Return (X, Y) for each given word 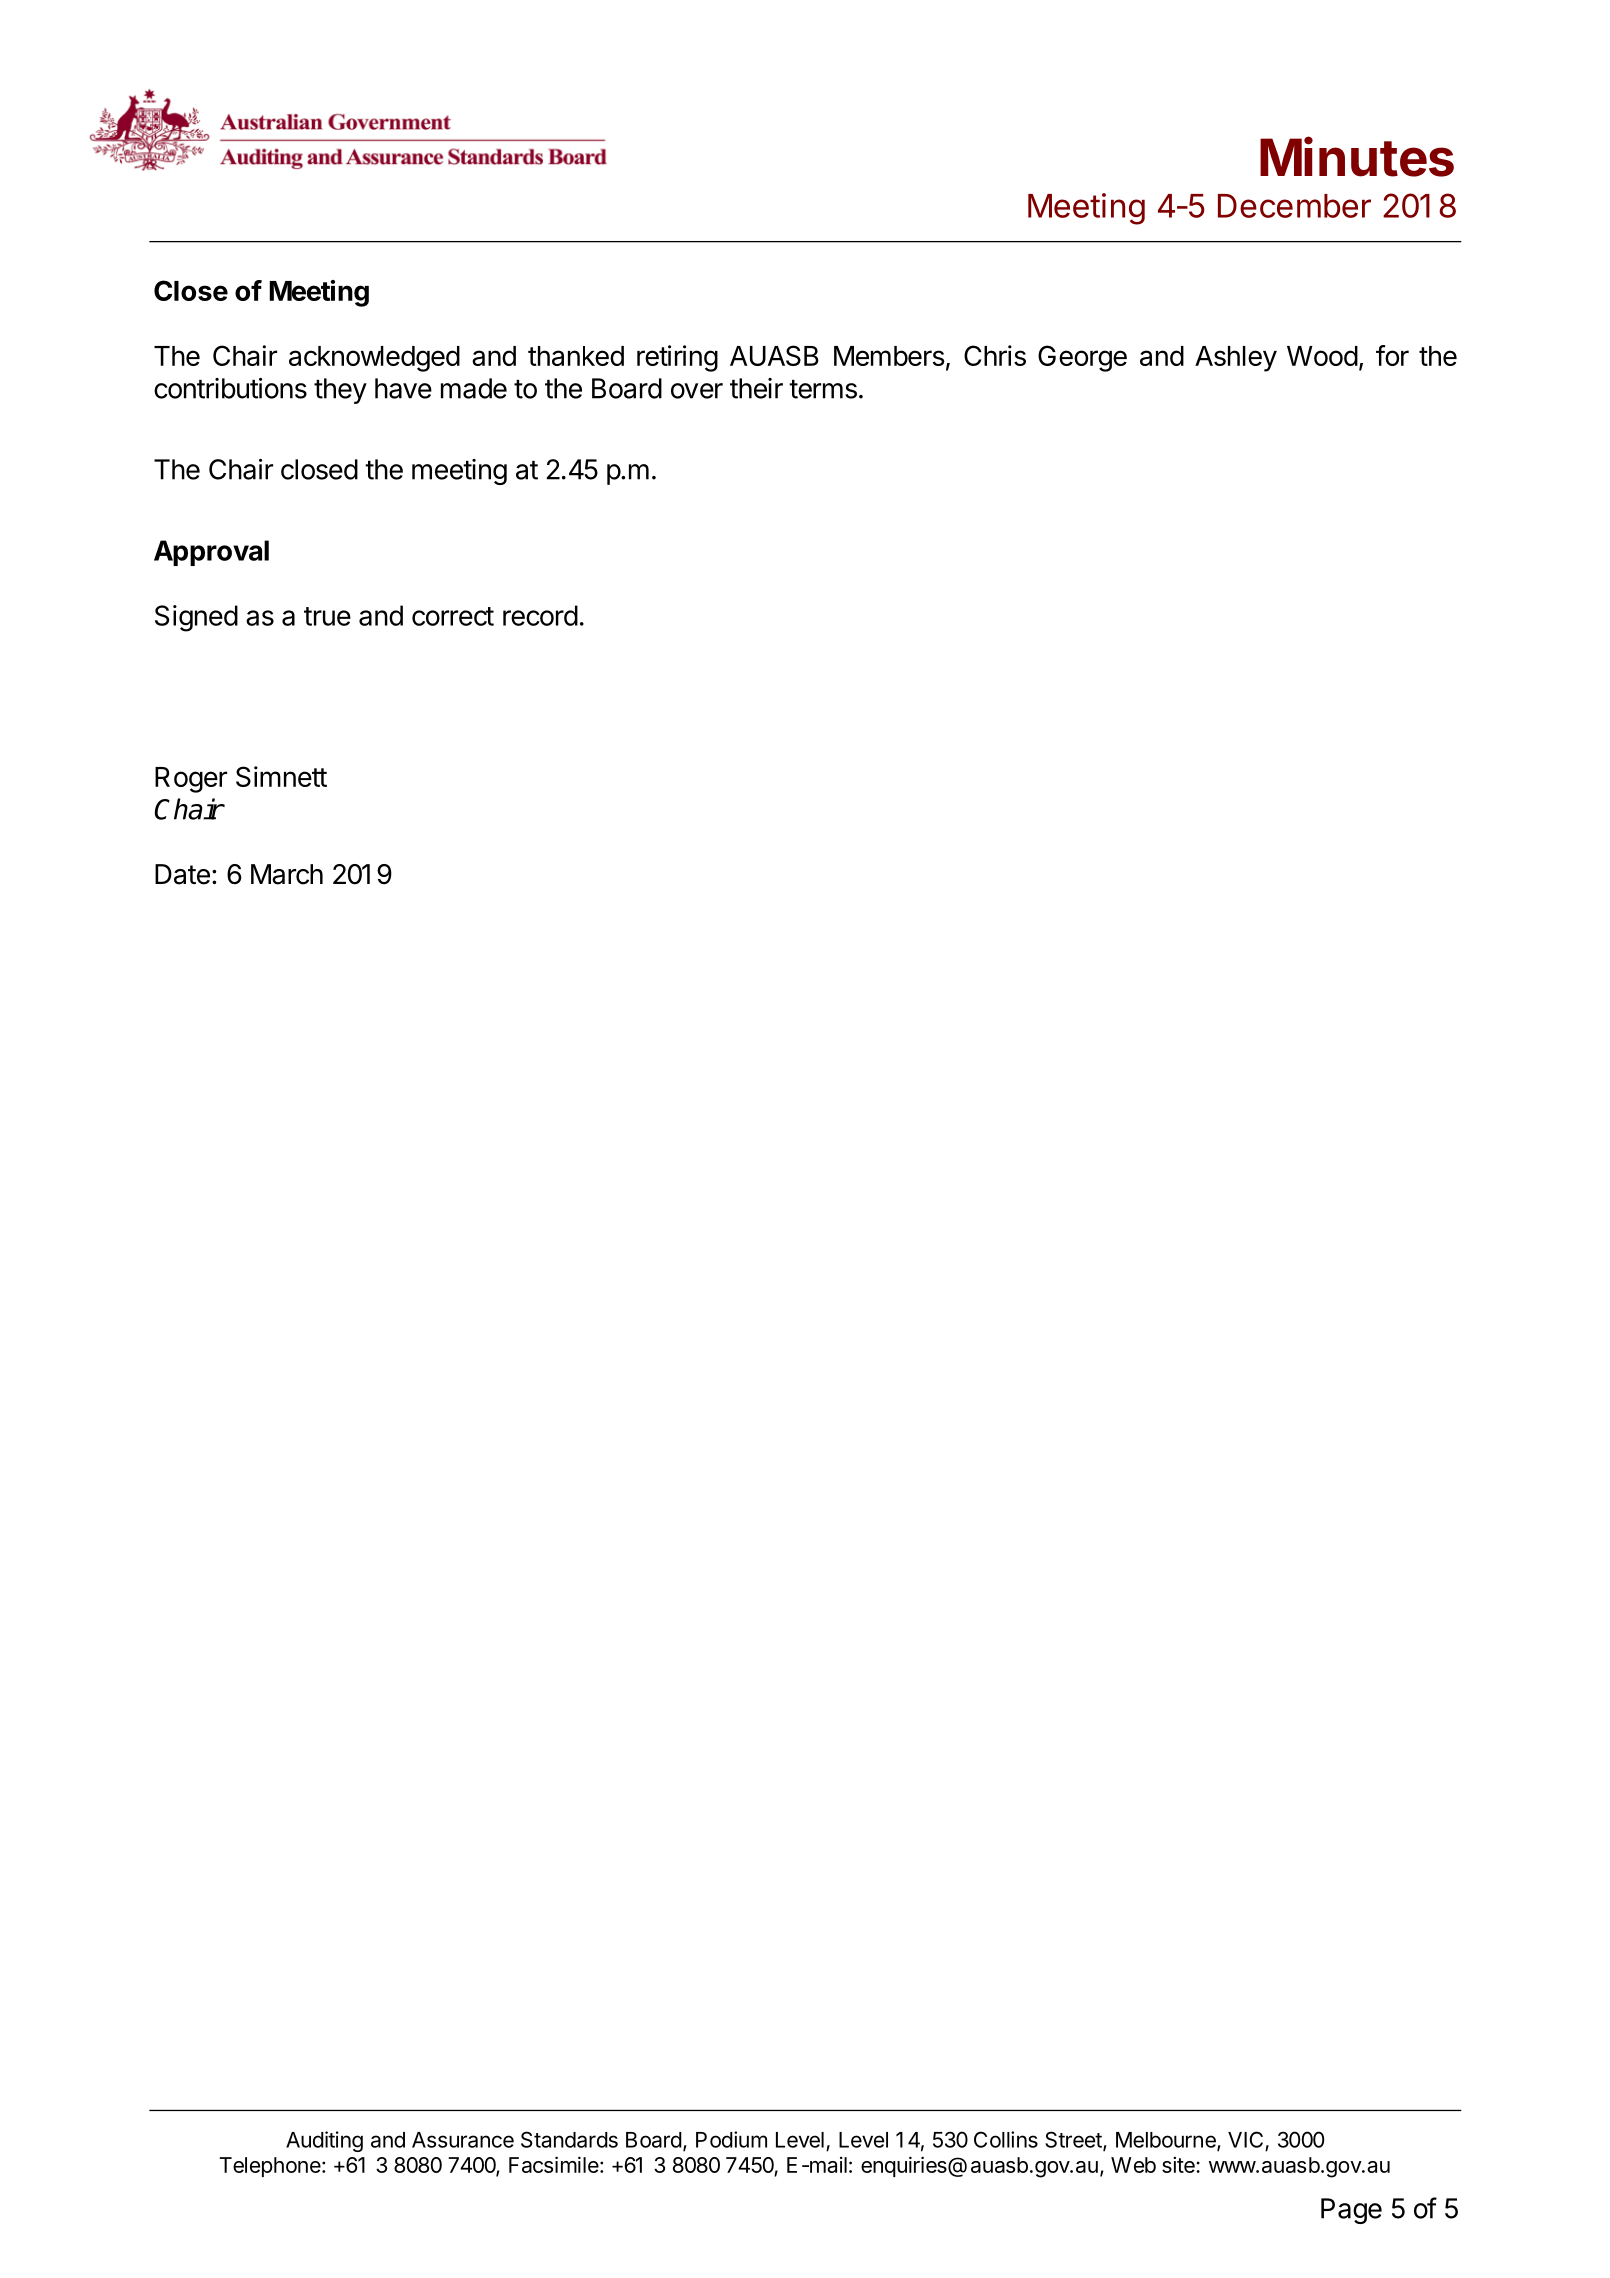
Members (889, 356)
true (327, 616)
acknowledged (374, 359)
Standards (569, 2139)
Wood (1322, 356)
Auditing (324, 2141)
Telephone (270, 2167)
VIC (1245, 2139)
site (1179, 2164)
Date (182, 874)
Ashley (1236, 359)
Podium (731, 2139)
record (540, 615)
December (1294, 206)
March (287, 874)
